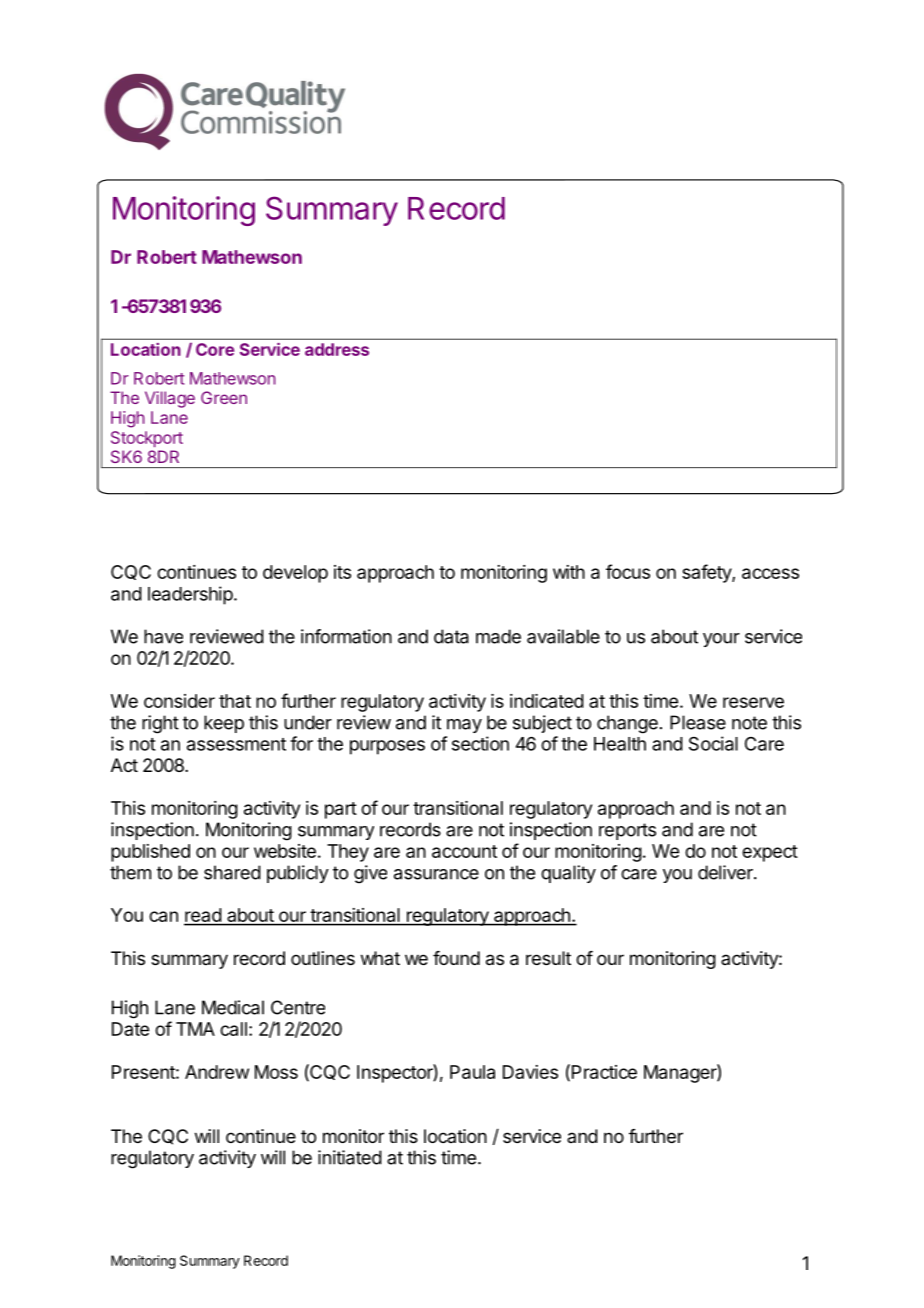 This screenshot has width=924, height=1308. What do you see at coordinates (190, 595) in the screenshot?
I see `leadership` at bounding box center [190, 595].
